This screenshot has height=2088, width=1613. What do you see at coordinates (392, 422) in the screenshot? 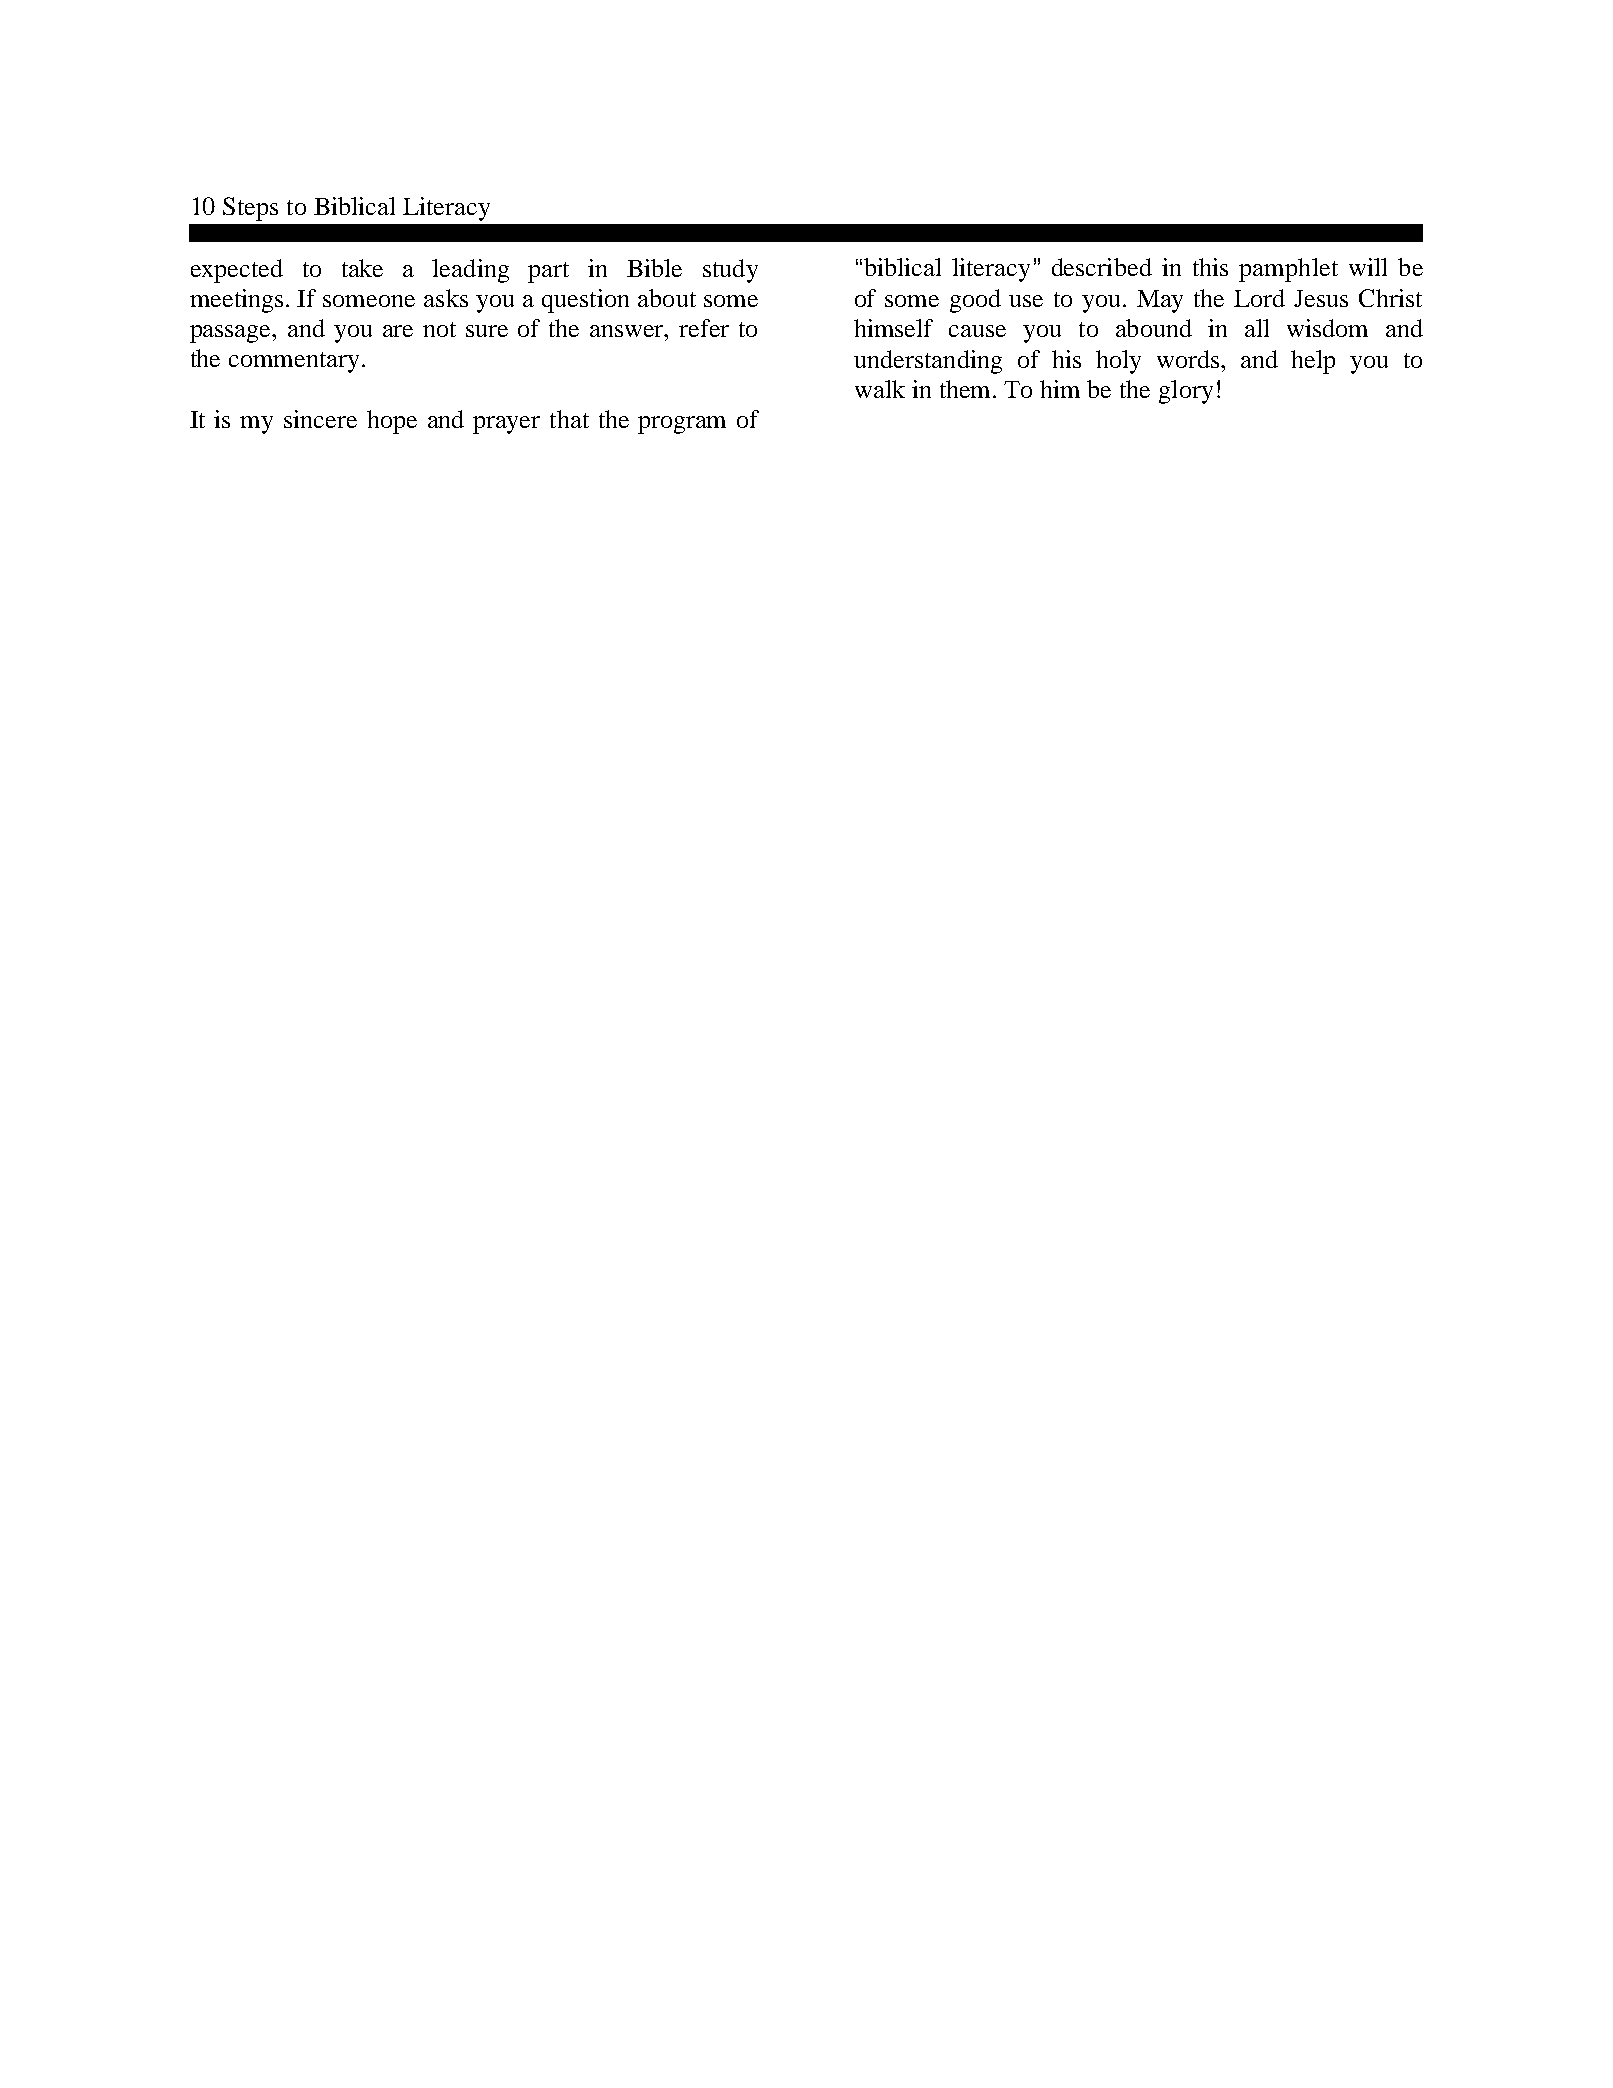
I see `hope` at bounding box center [392, 422].
